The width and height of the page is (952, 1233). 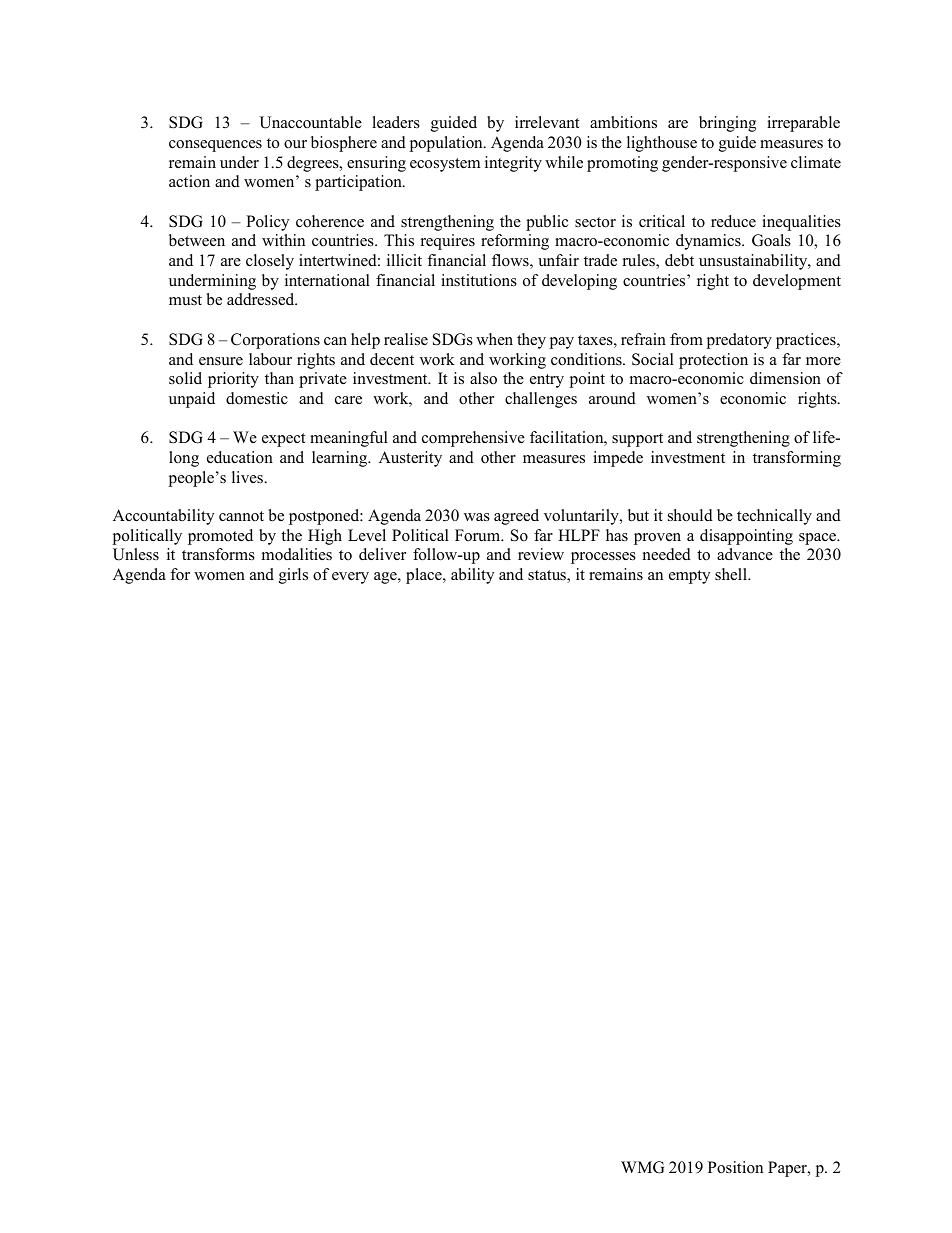 I want to click on shell, so click(x=732, y=574).
